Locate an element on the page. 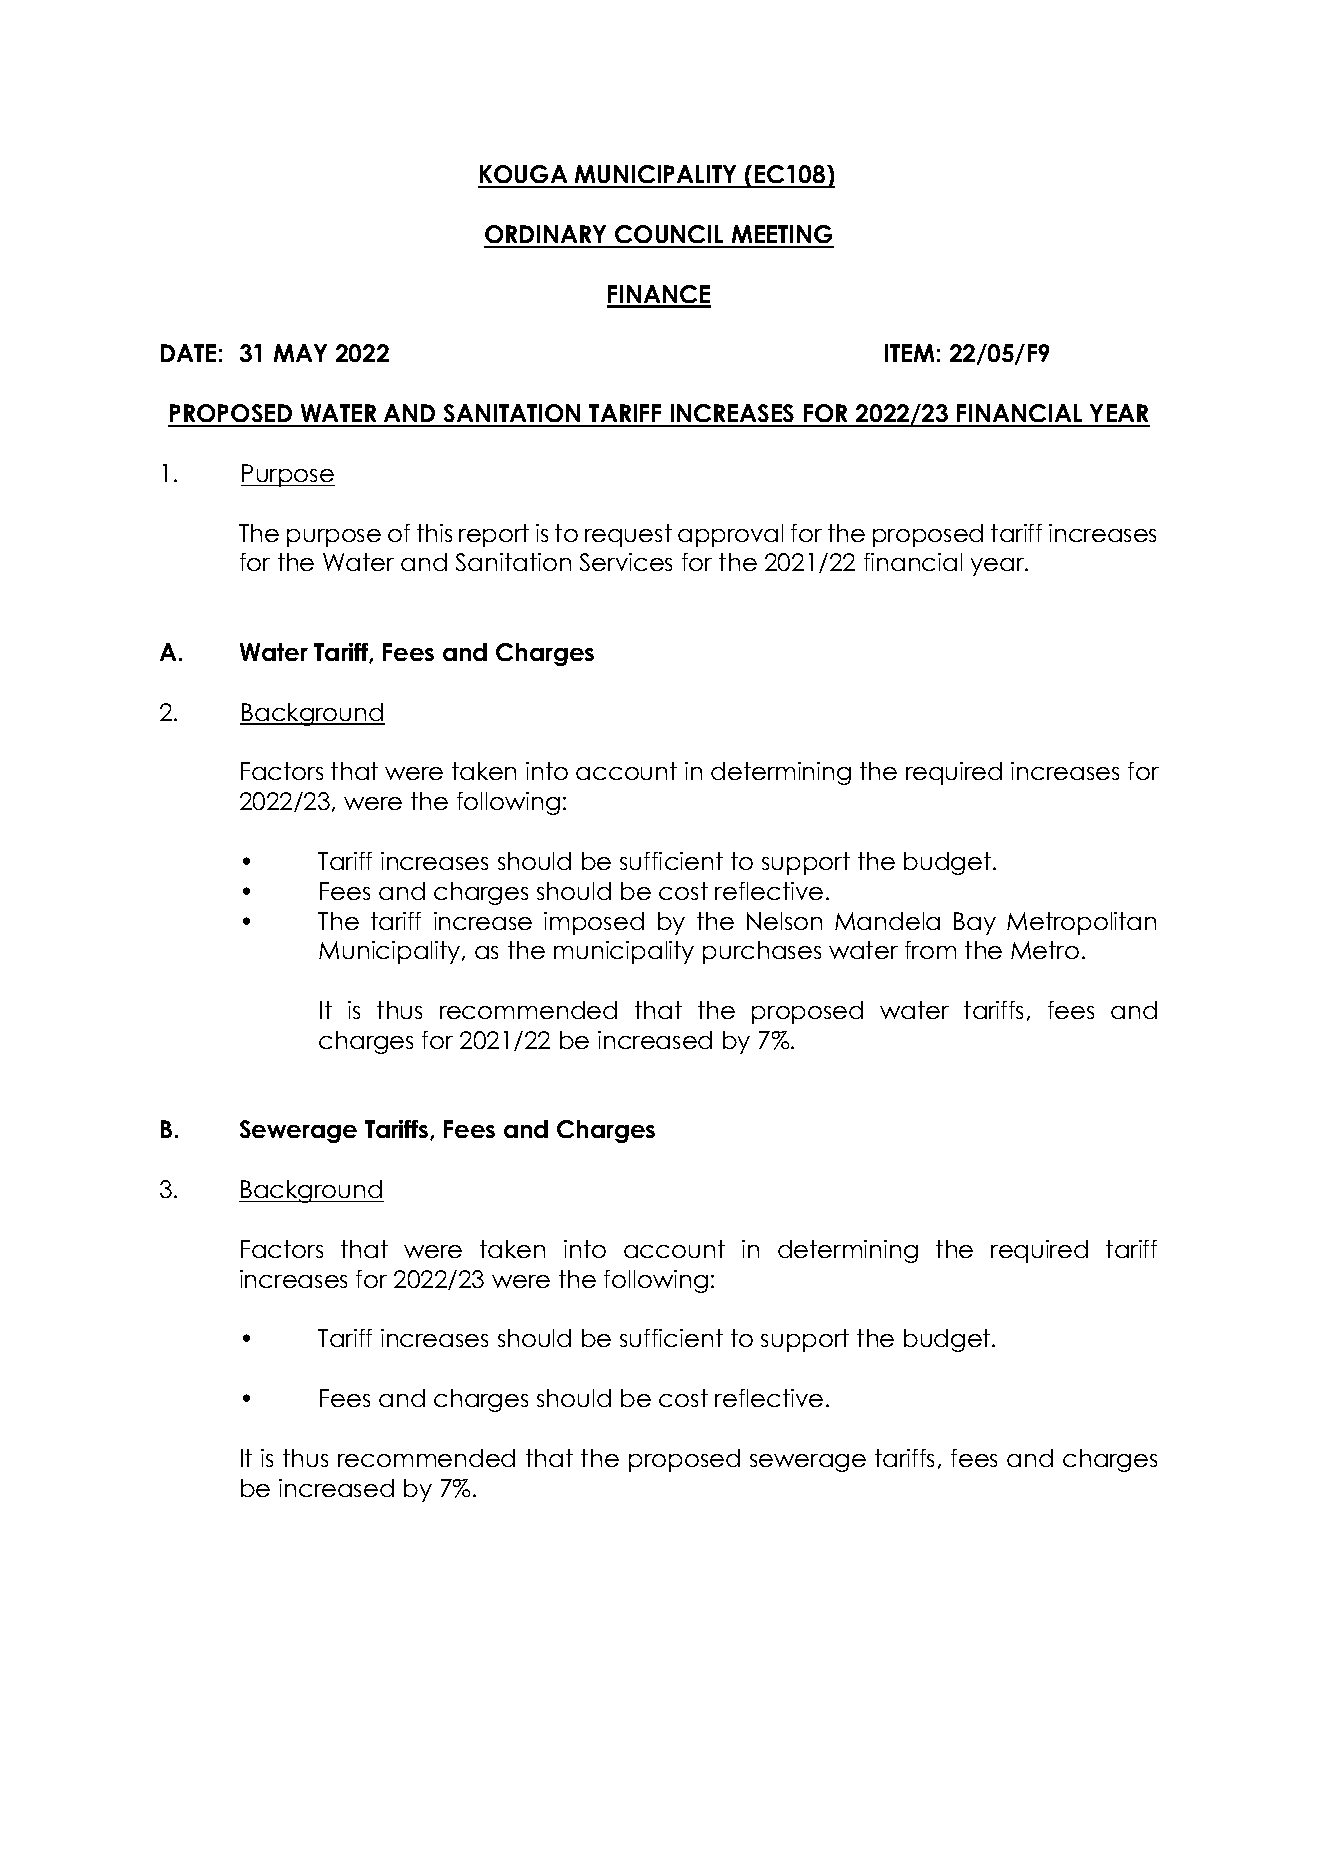  Mandela is located at coordinates (887, 921).
